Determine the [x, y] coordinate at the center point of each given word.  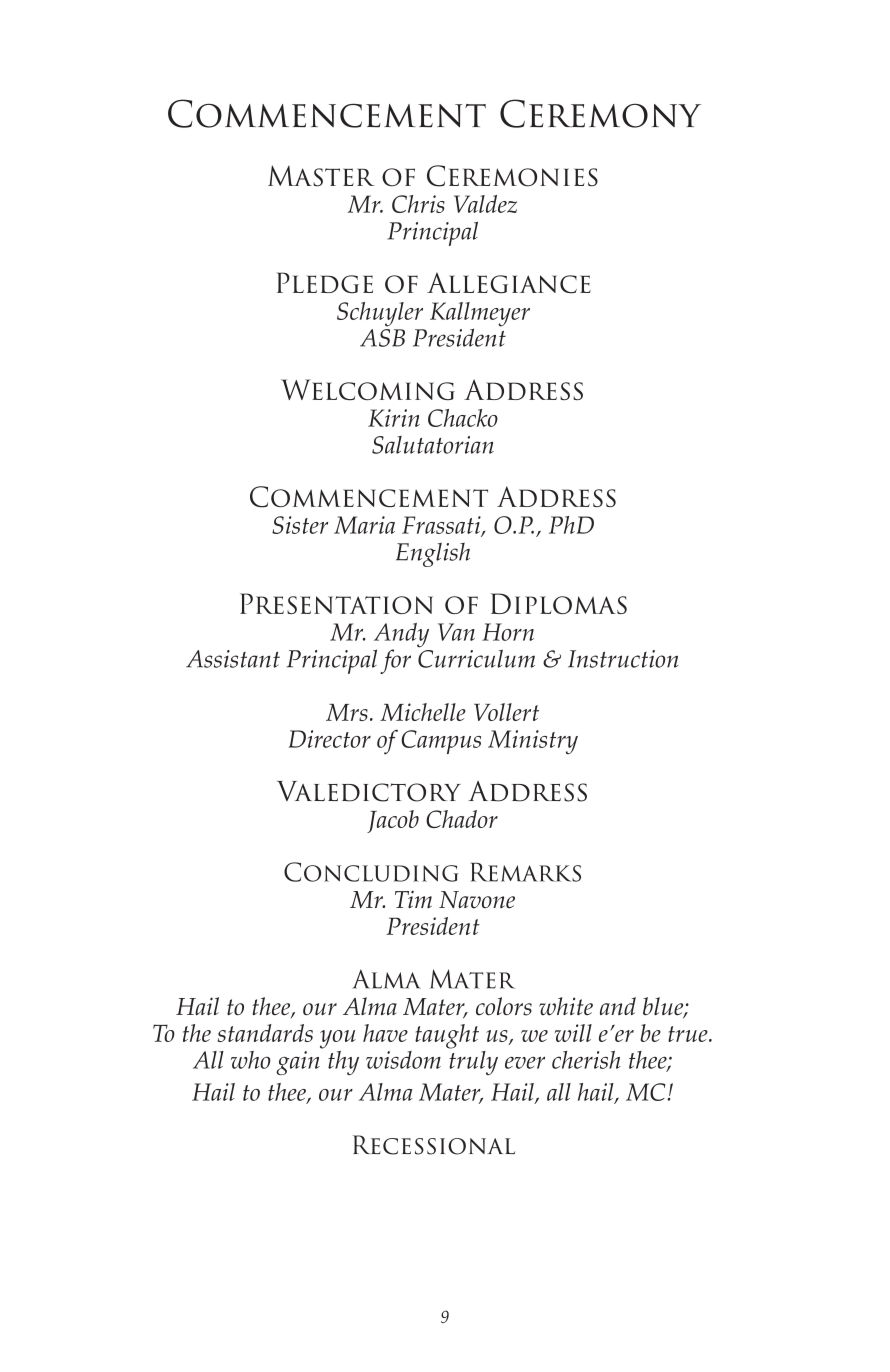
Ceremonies [512, 176]
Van [456, 632]
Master [321, 176]
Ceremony [600, 113]
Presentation [336, 603]
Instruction [623, 659]
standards [265, 1033]
